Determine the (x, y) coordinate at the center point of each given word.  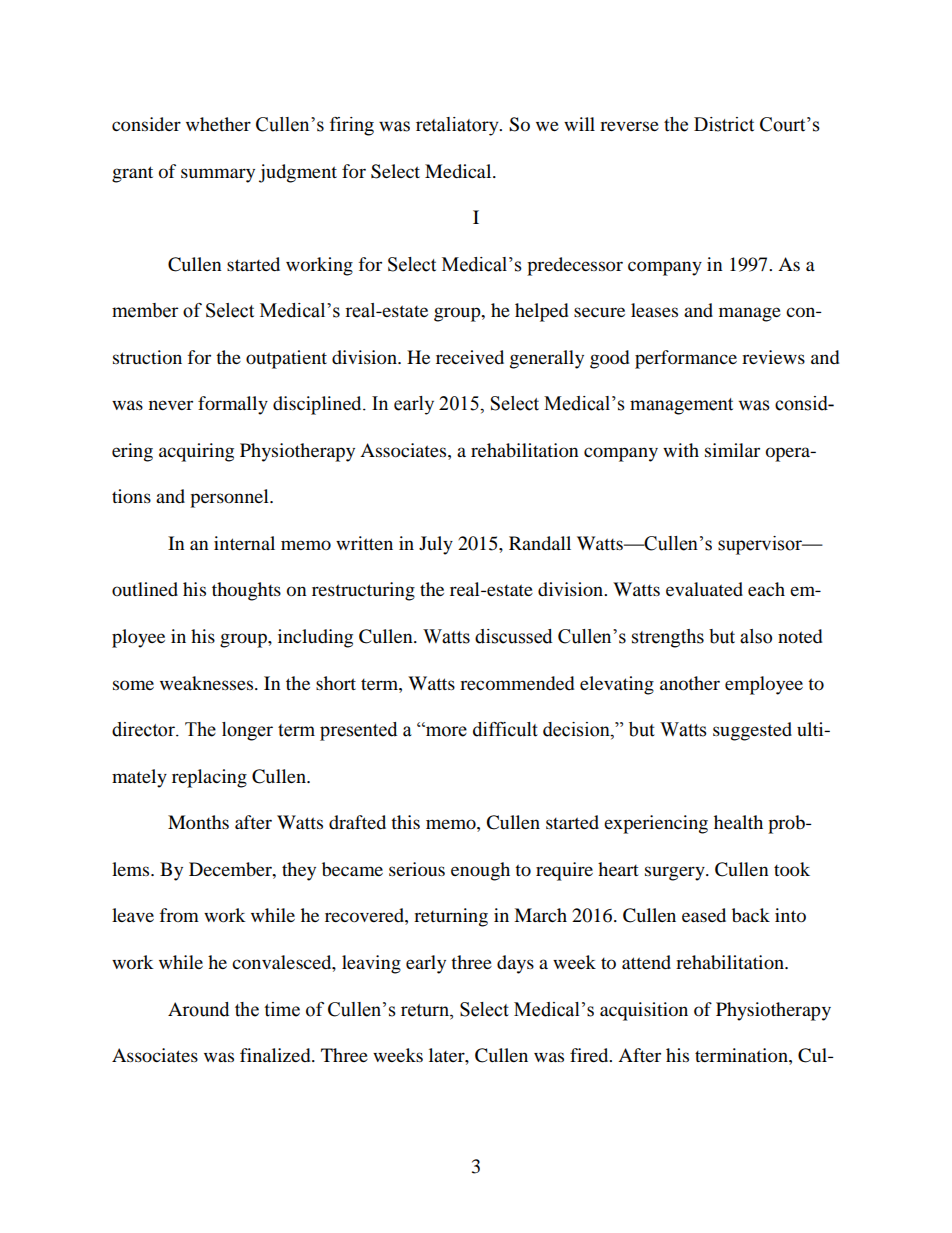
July (436, 545)
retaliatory (458, 126)
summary (218, 175)
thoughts (246, 591)
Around (198, 1009)
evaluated (704, 589)
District (724, 124)
